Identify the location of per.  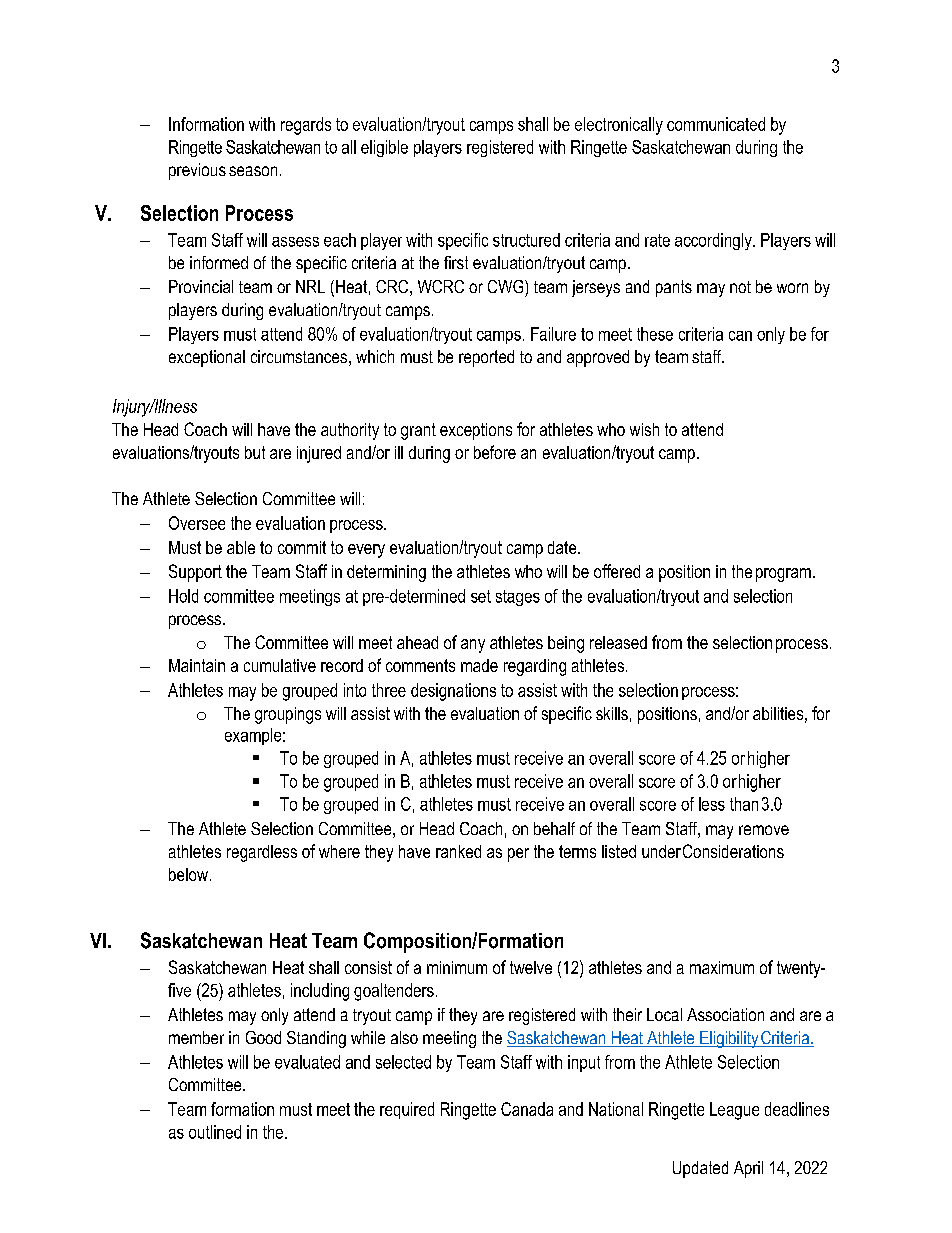
(518, 855).
